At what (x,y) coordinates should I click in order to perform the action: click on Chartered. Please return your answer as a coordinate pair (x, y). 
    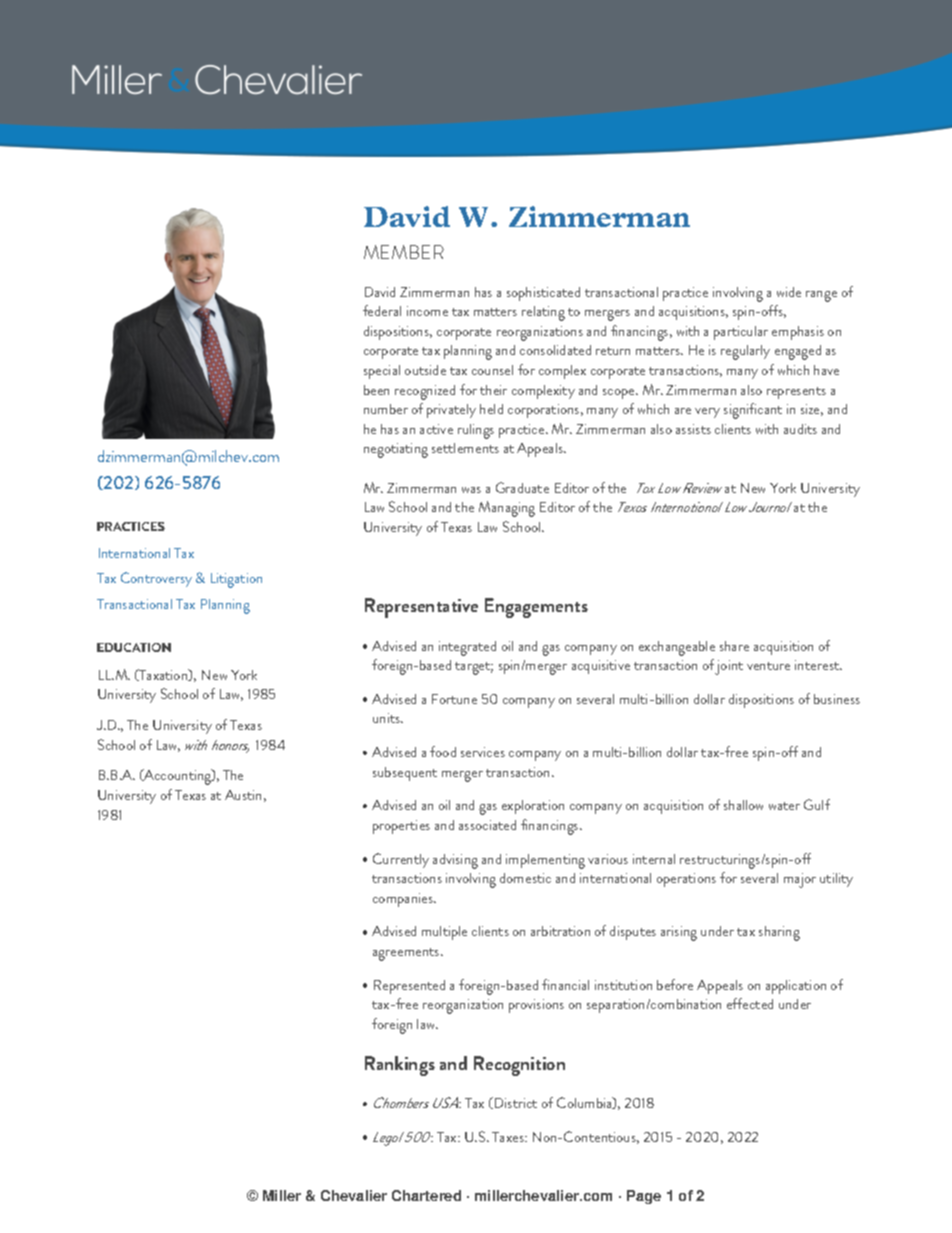
    Looking at the image, I should click on (426, 1195).
